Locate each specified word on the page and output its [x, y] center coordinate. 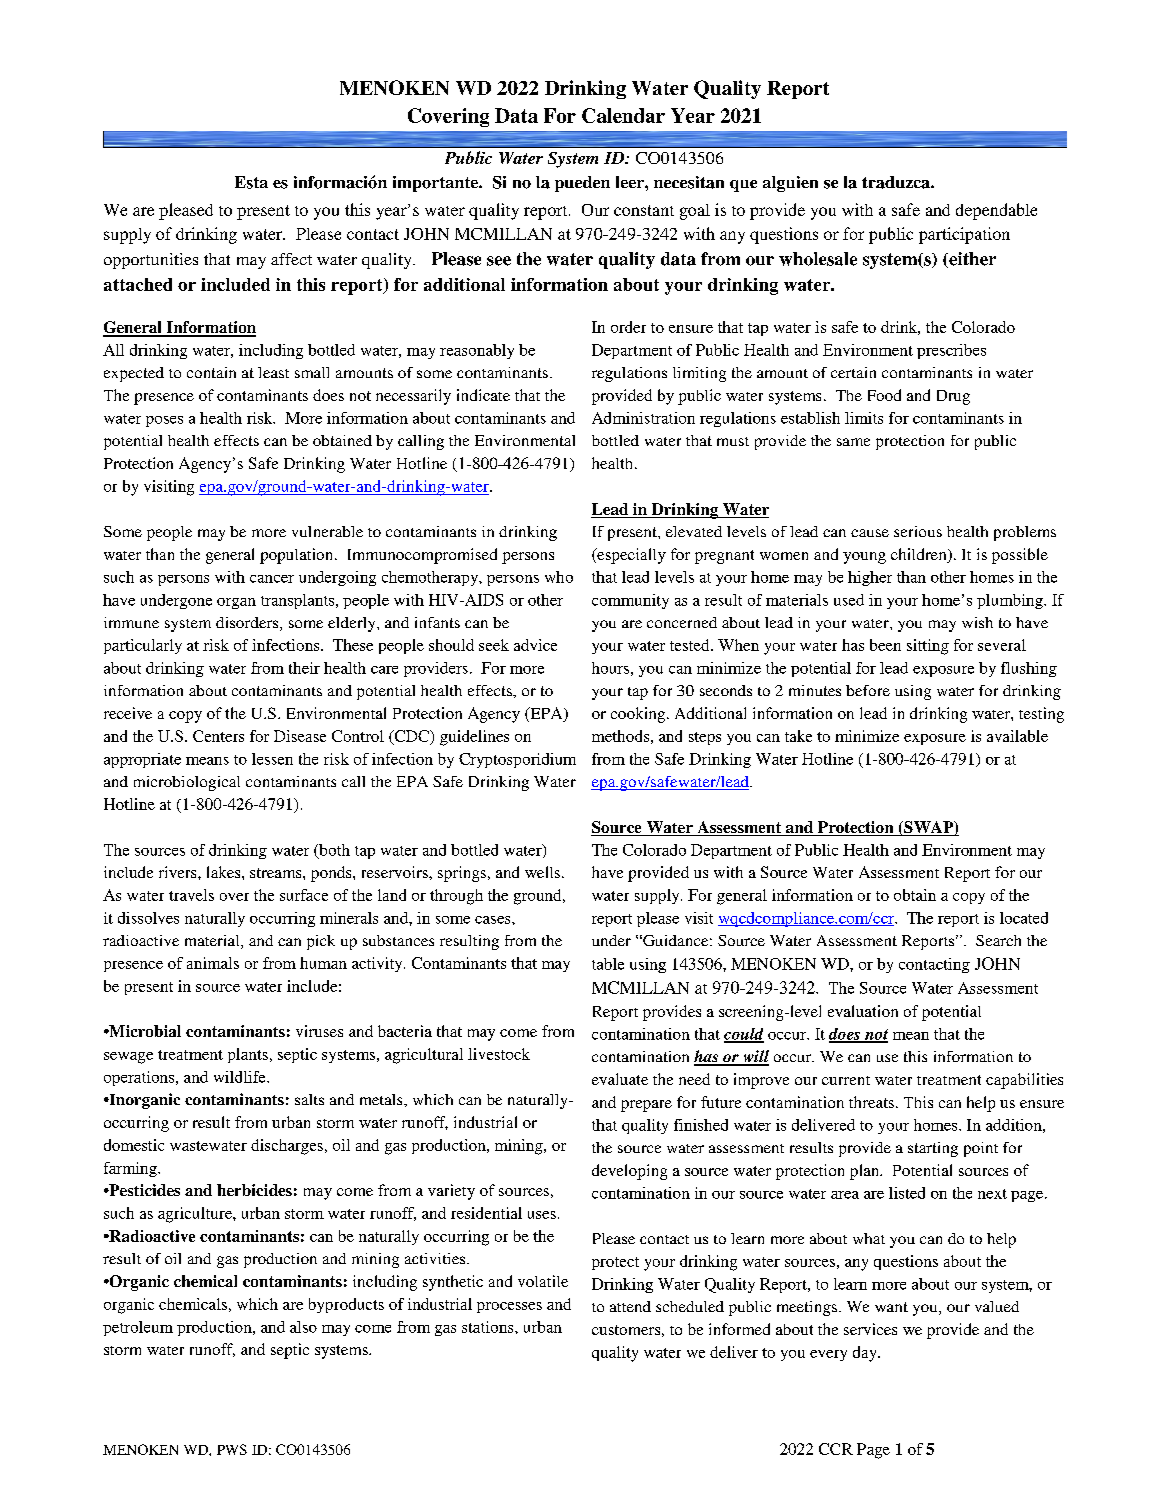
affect [291, 259]
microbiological [187, 783]
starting [933, 1149]
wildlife [241, 1077]
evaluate [620, 1079]
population [298, 556]
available [1017, 736]
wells [542, 872]
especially [630, 556]
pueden [582, 184]
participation [964, 235]
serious [918, 531]
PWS [232, 1449]
